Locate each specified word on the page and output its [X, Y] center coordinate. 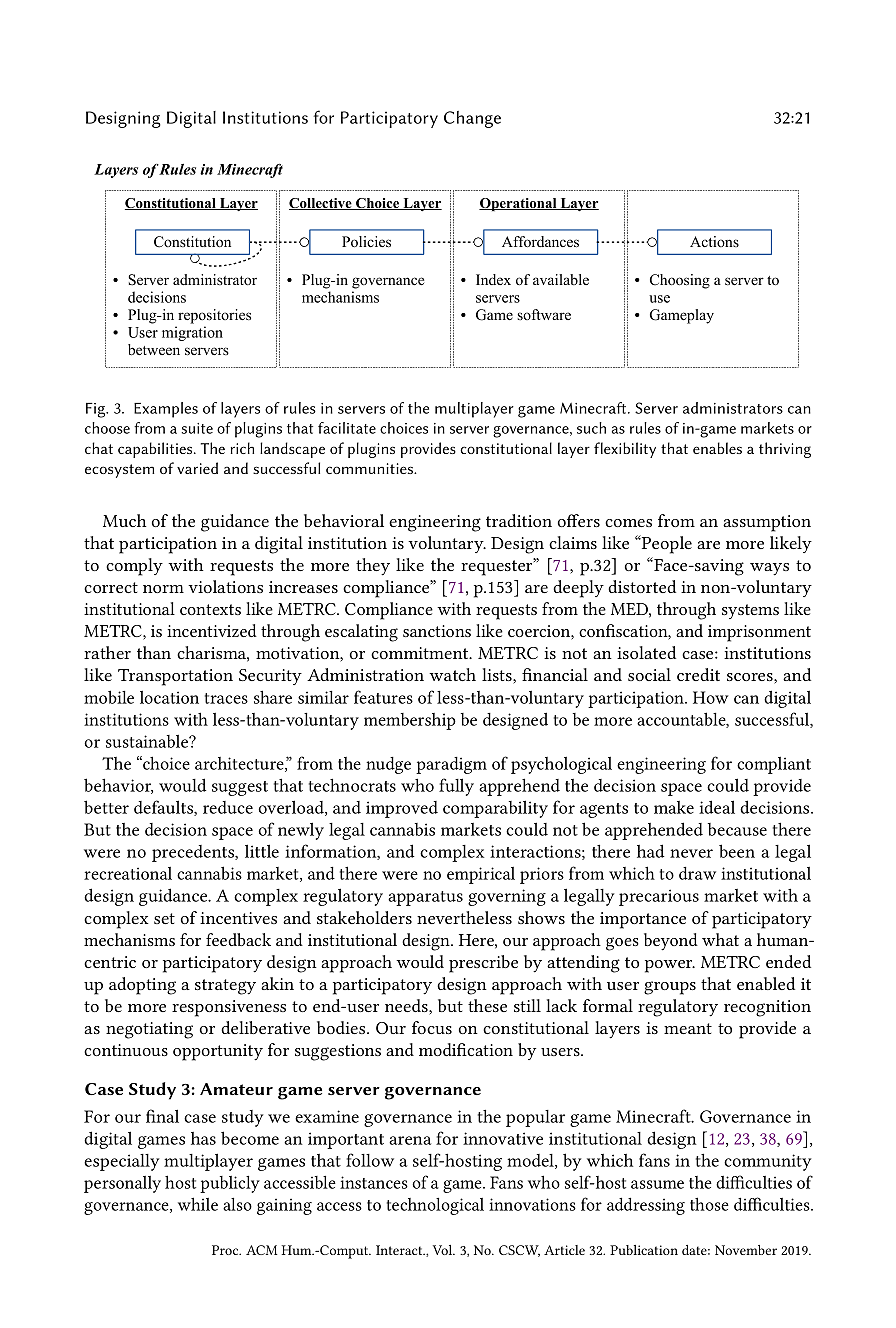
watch [452, 674]
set [164, 918]
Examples [166, 410]
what [720, 939]
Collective [321, 204]
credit [698, 674]
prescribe [483, 964]
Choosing [680, 281]
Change [472, 119]
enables [717, 448]
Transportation [175, 677]
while [198, 1204]
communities [370, 468]
